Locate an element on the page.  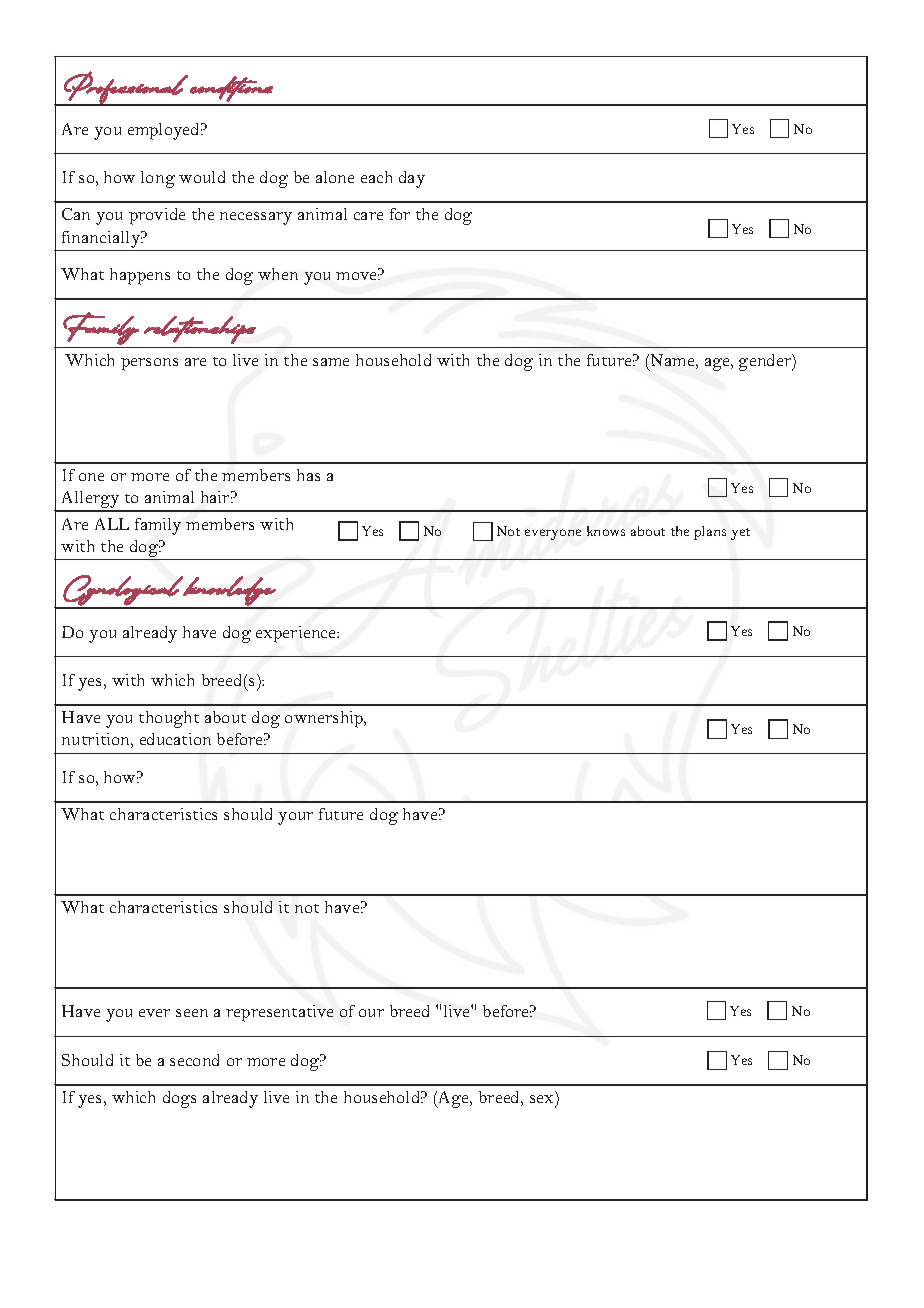
experience is located at coordinates (297, 634).
